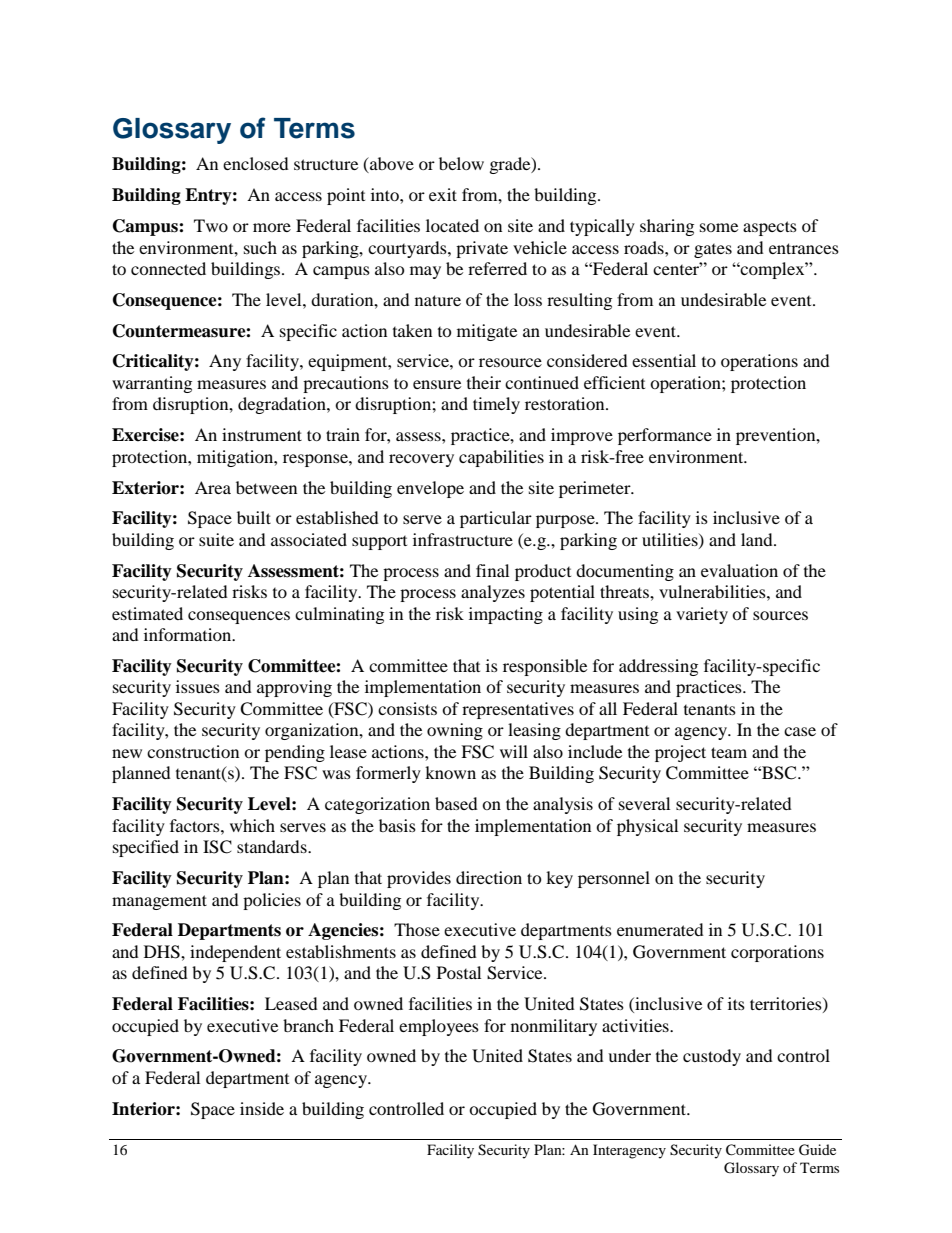 The width and height of the page is (952, 1233). Describe the element at coordinates (496, 405) in the page. I see `timely` at that location.
